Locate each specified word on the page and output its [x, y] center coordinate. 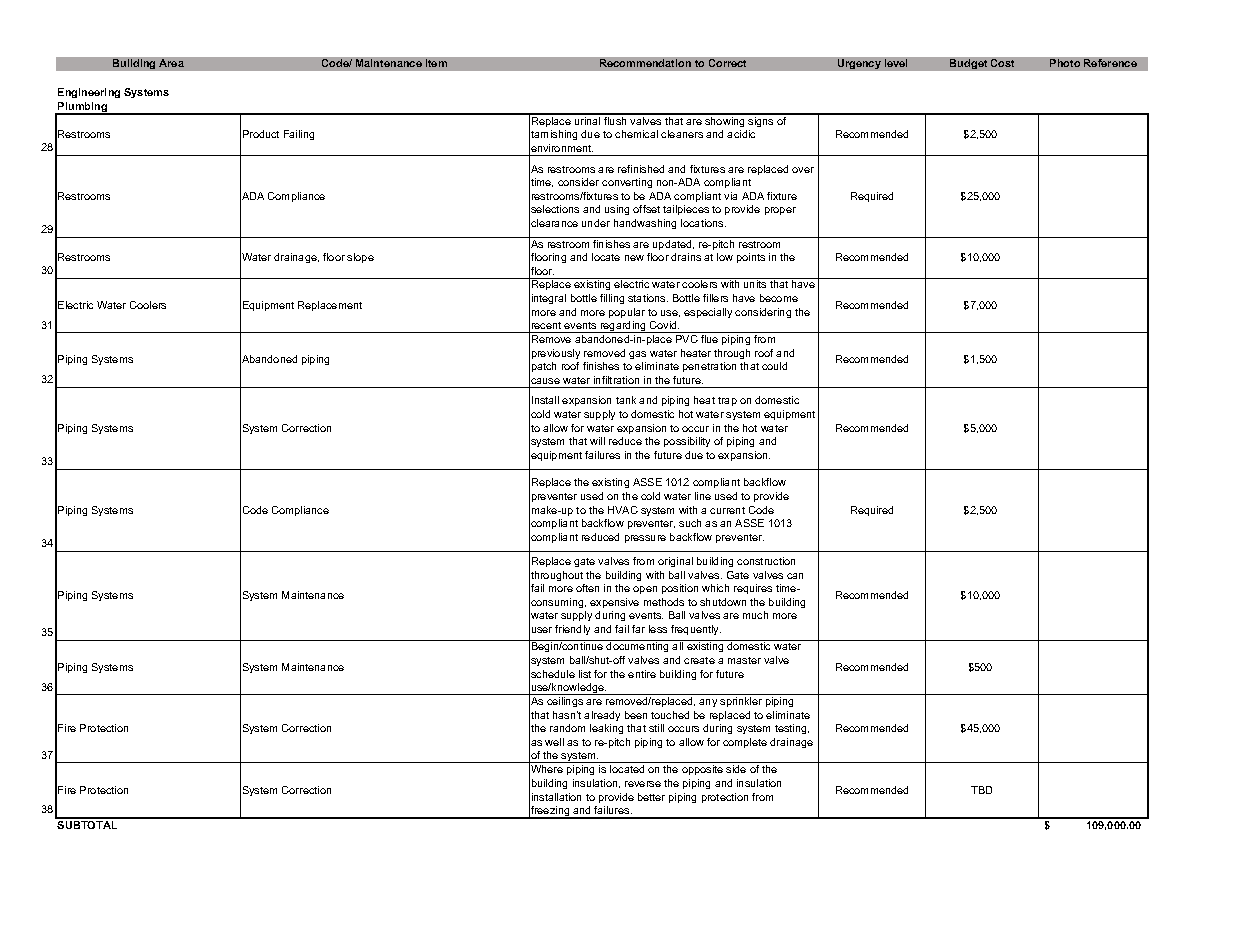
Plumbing [83, 108]
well [554, 742]
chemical [636, 134]
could [774, 366]
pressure [645, 539]
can [795, 576]
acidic [741, 134]
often [587, 588]
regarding [623, 327]
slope [360, 258]
